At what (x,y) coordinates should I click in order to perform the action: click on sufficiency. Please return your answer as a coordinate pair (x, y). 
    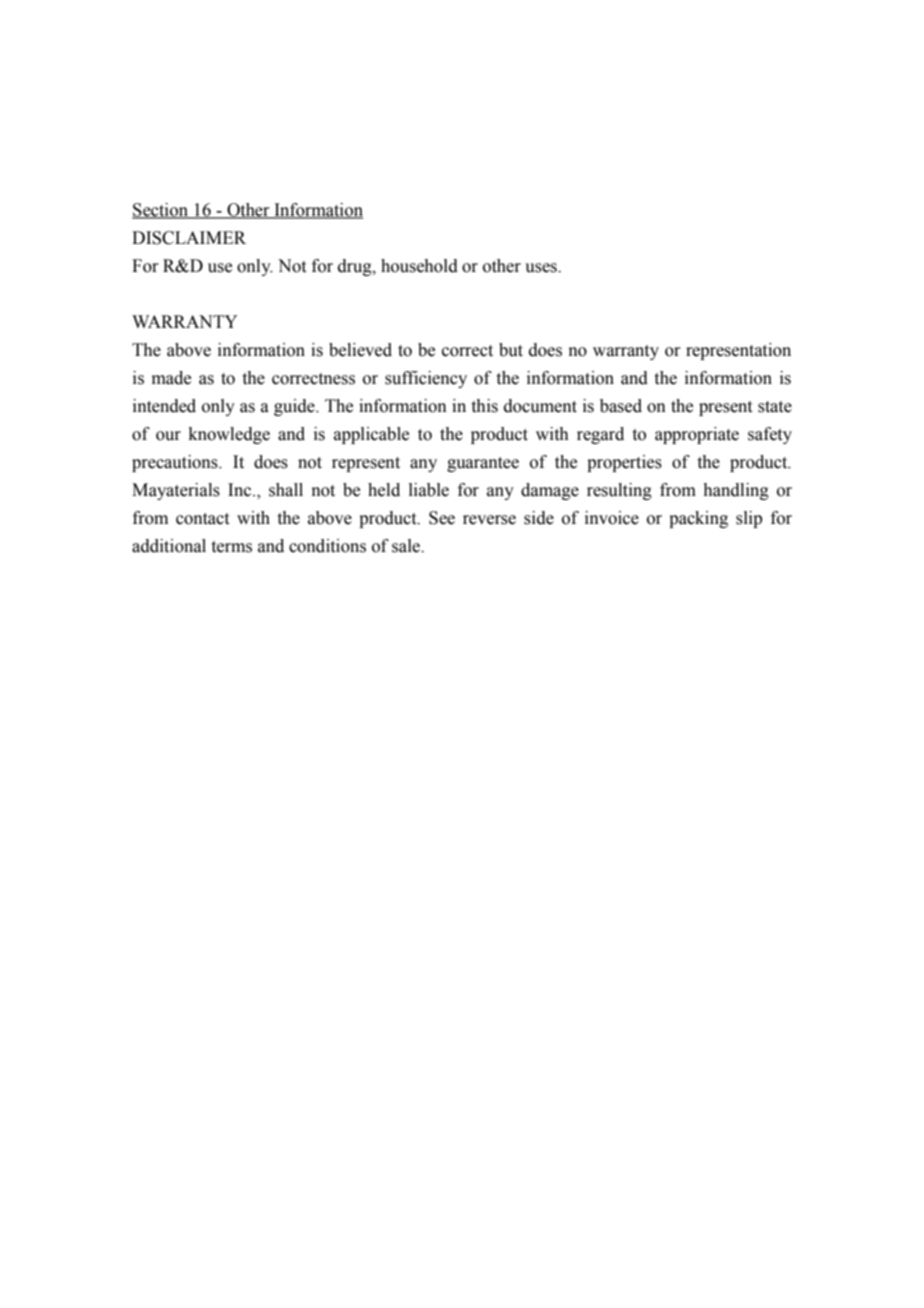
    Looking at the image, I should click on (426, 379).
